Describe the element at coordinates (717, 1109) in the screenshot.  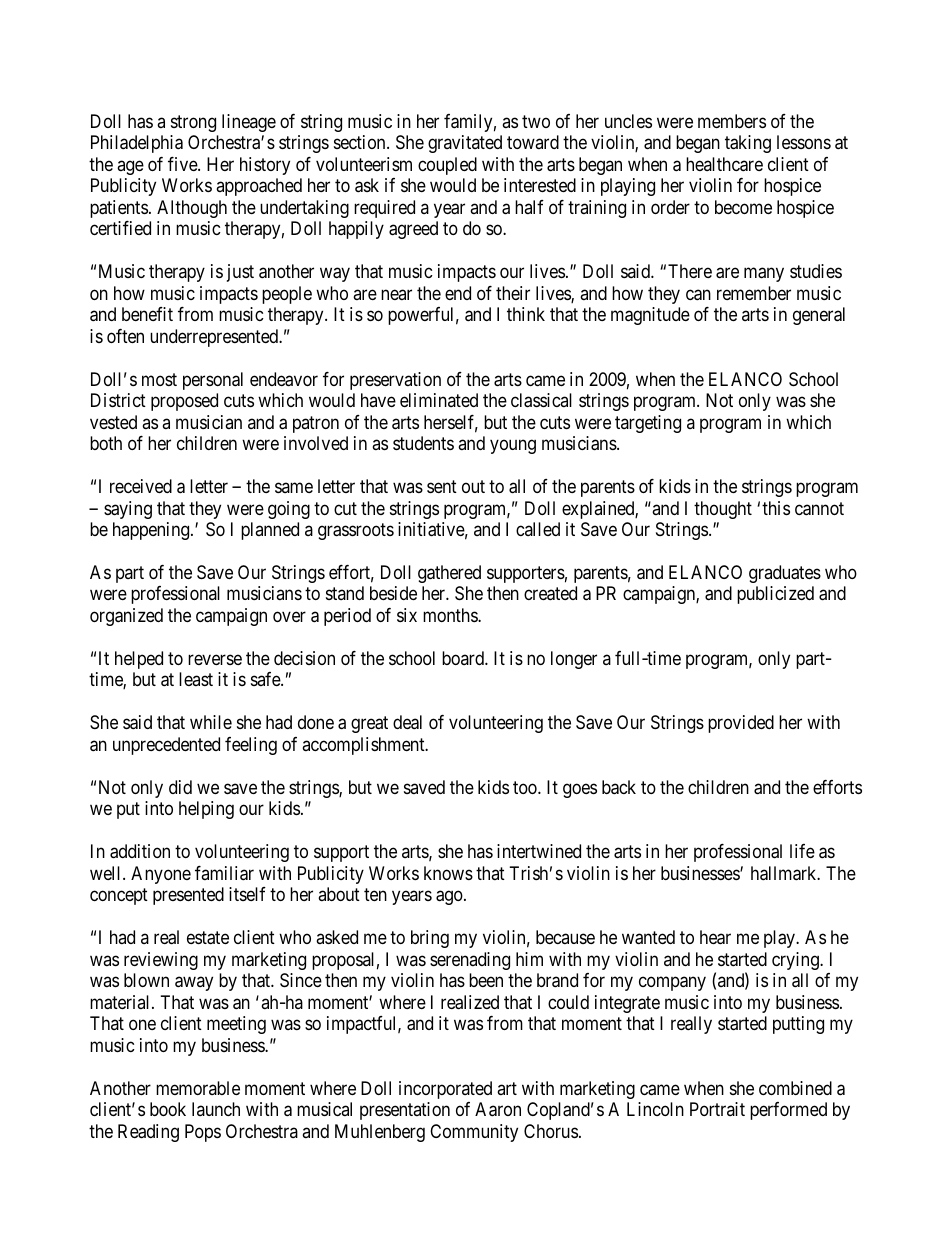
I see `Portrait` at that location.
